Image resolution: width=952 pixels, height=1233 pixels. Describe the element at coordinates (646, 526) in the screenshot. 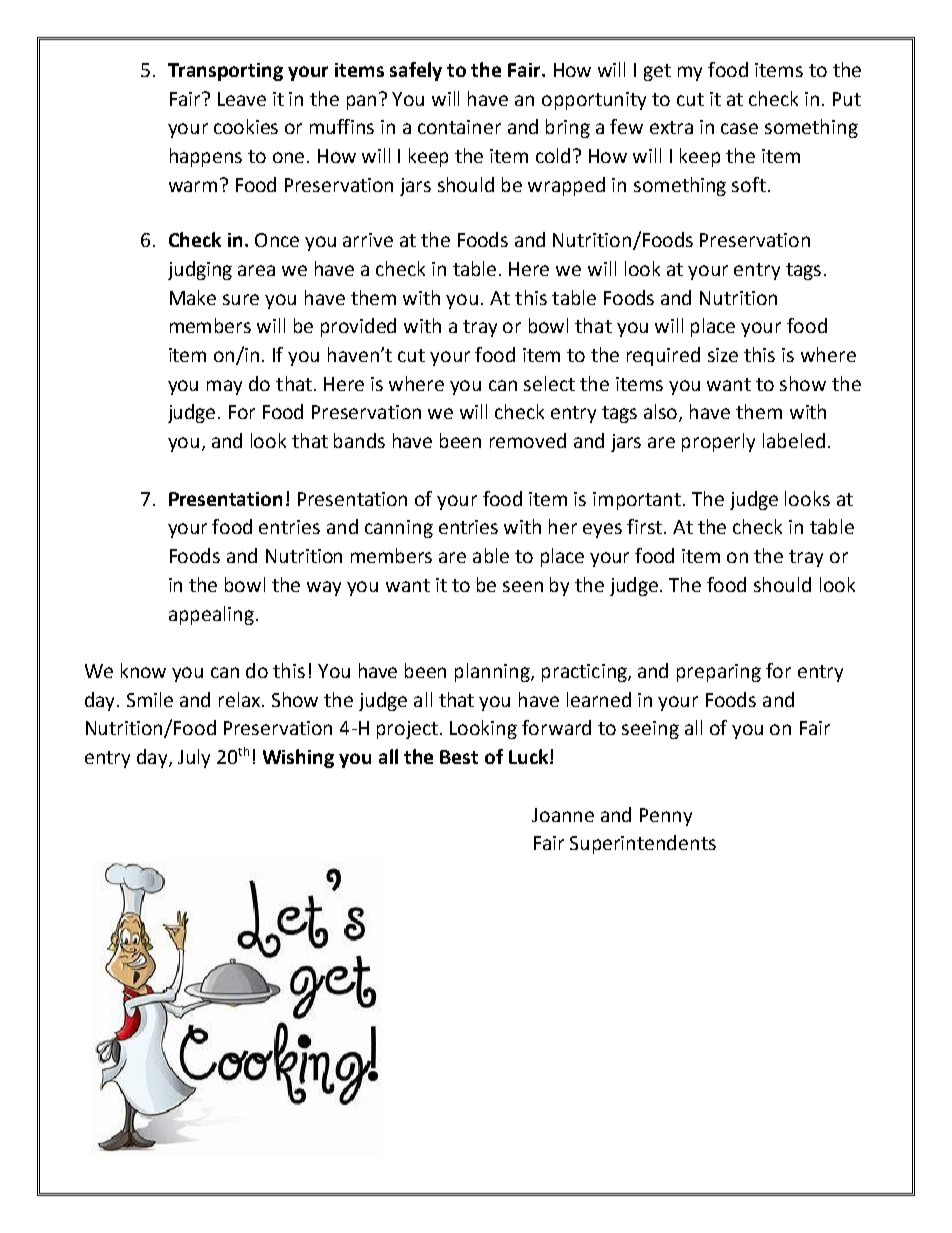

I see `first` at that location.
